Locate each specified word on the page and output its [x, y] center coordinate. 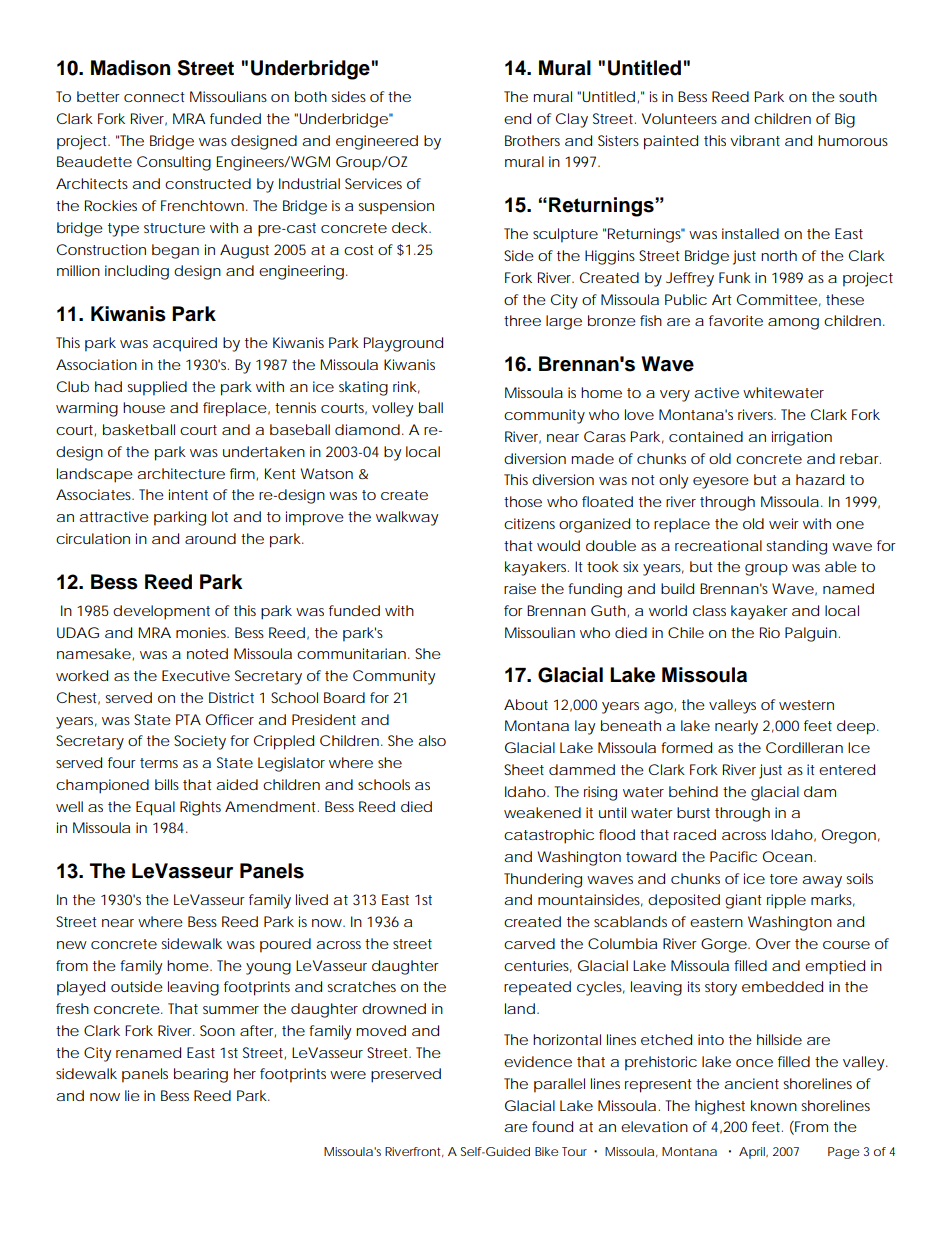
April [753, 1153]
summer [231, 1010]
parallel [559, 1085]
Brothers [532, 140]
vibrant [755, 140]
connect [154, 97]
